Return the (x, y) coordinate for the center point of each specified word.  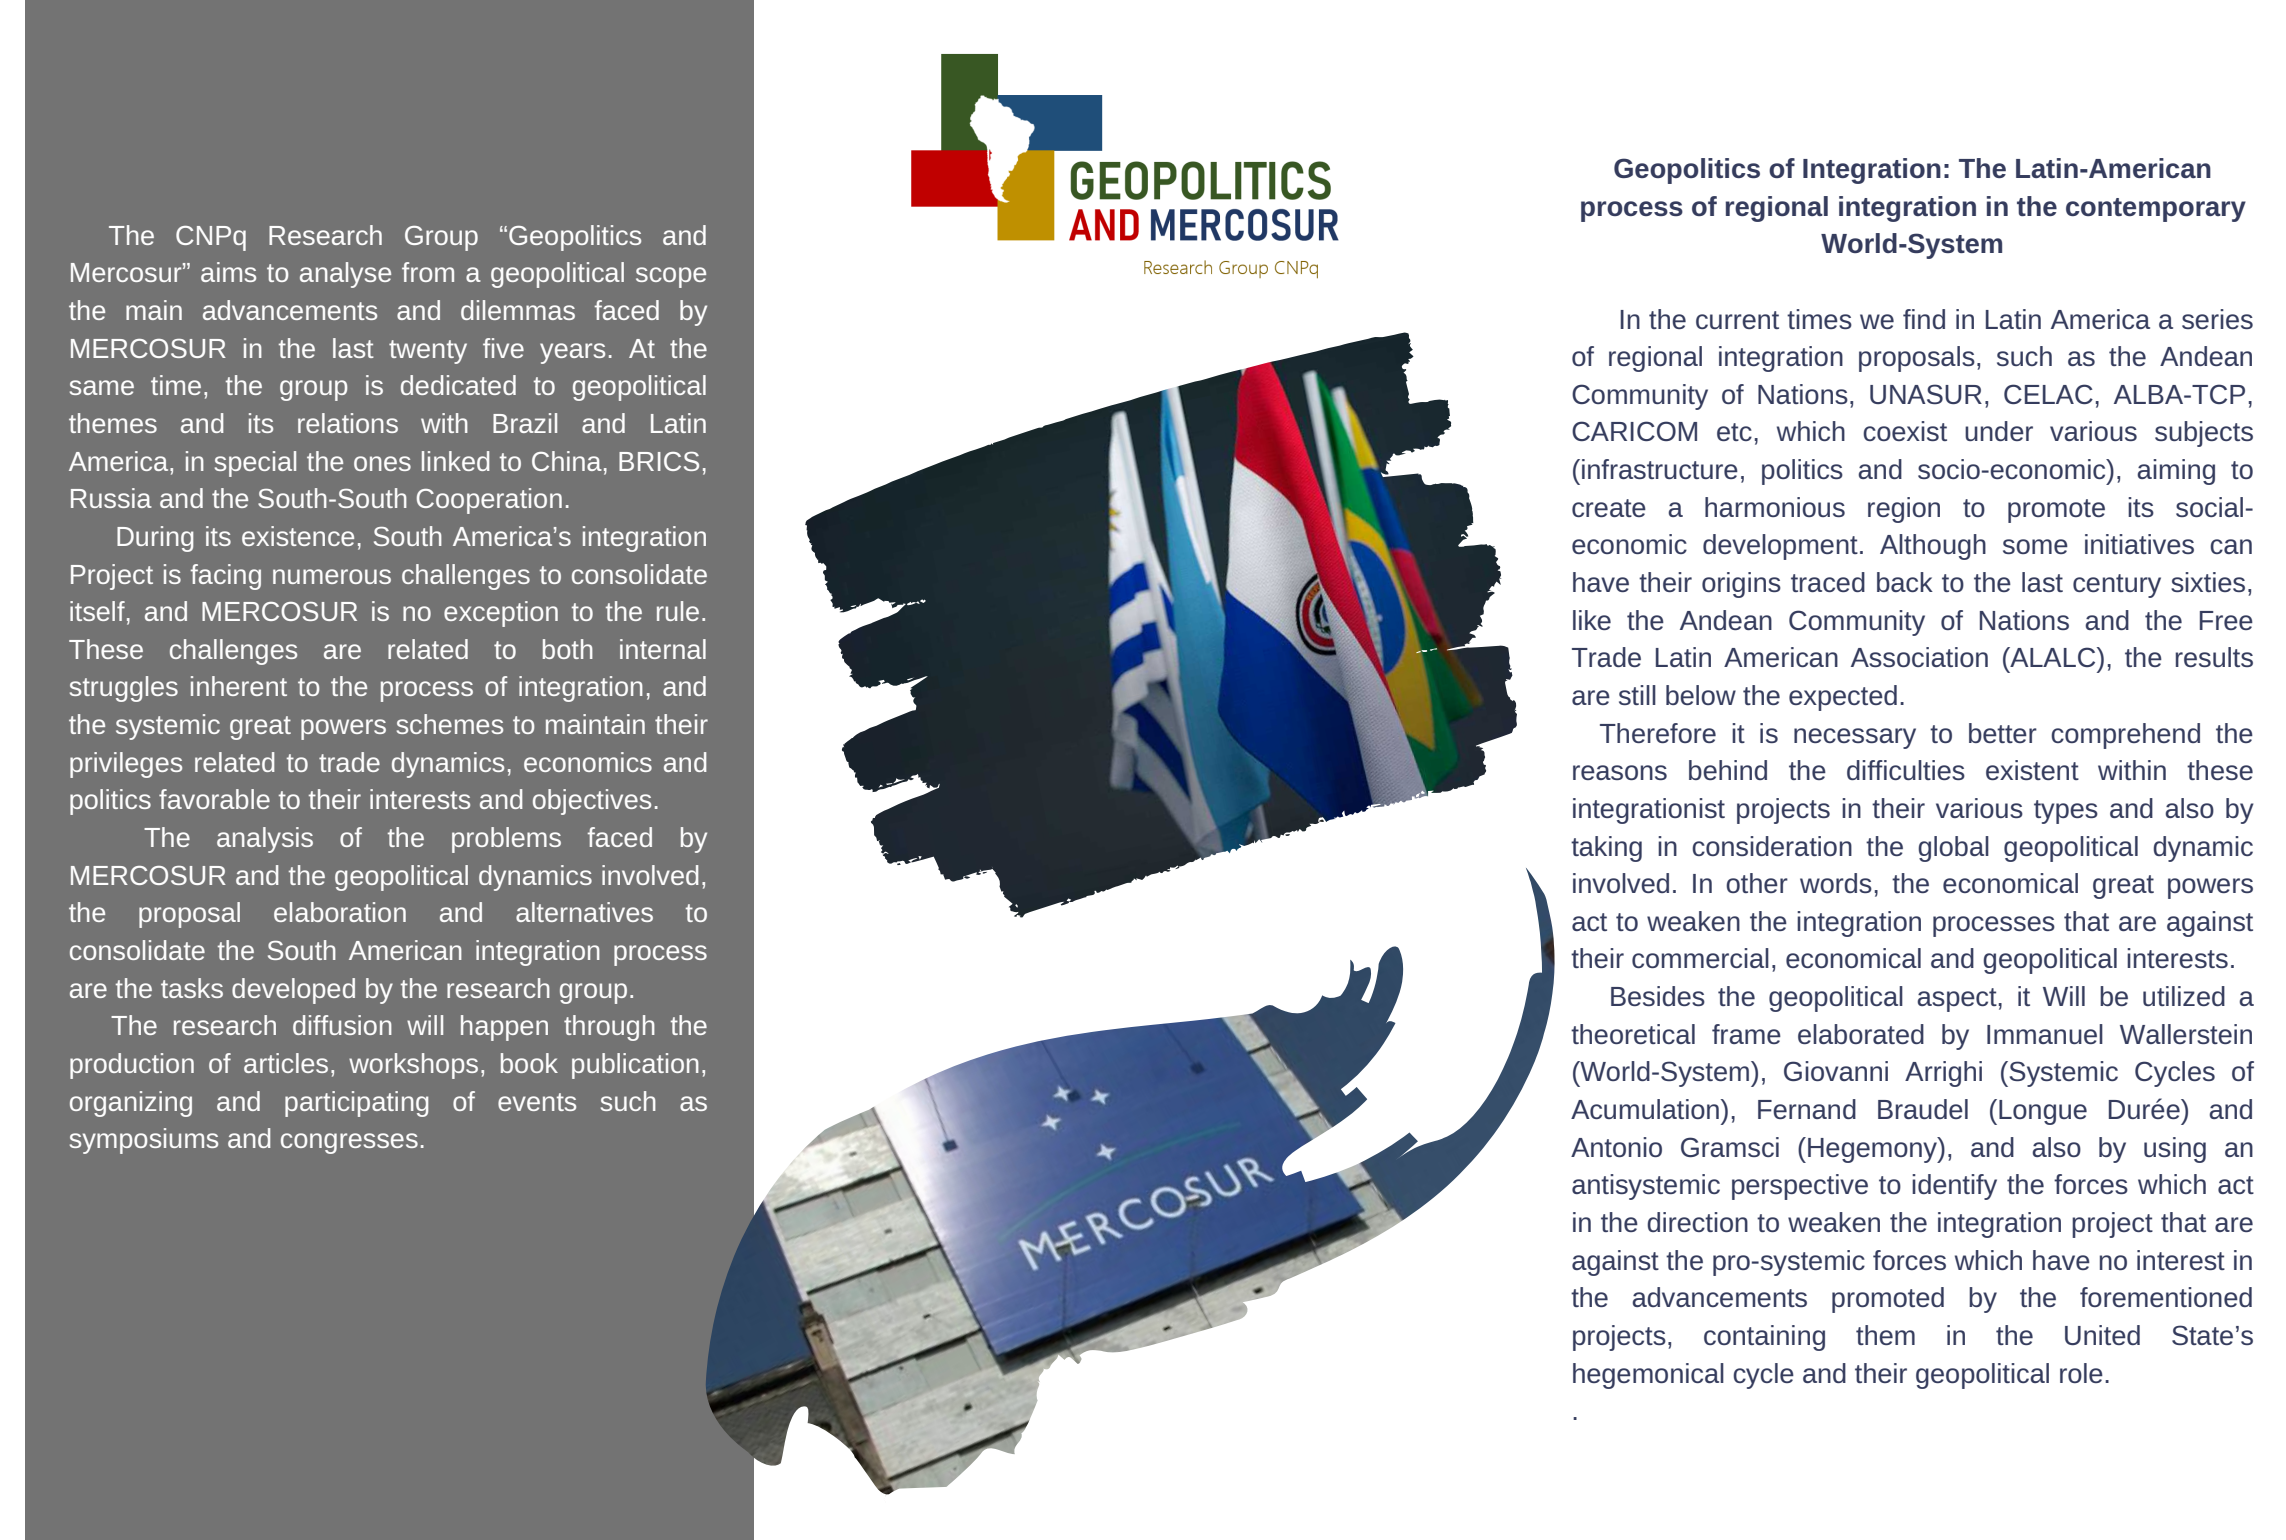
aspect (1957, 1000)
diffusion (342, 1025)
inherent (239, 686)
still (1637, 695)
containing (1764, 1338)
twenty (428, 352)
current (1737, 320)
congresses (349, 1143)
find (1924, 319)
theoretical (1633, 1034)
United (2102, 1335)
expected (1843, 698)
